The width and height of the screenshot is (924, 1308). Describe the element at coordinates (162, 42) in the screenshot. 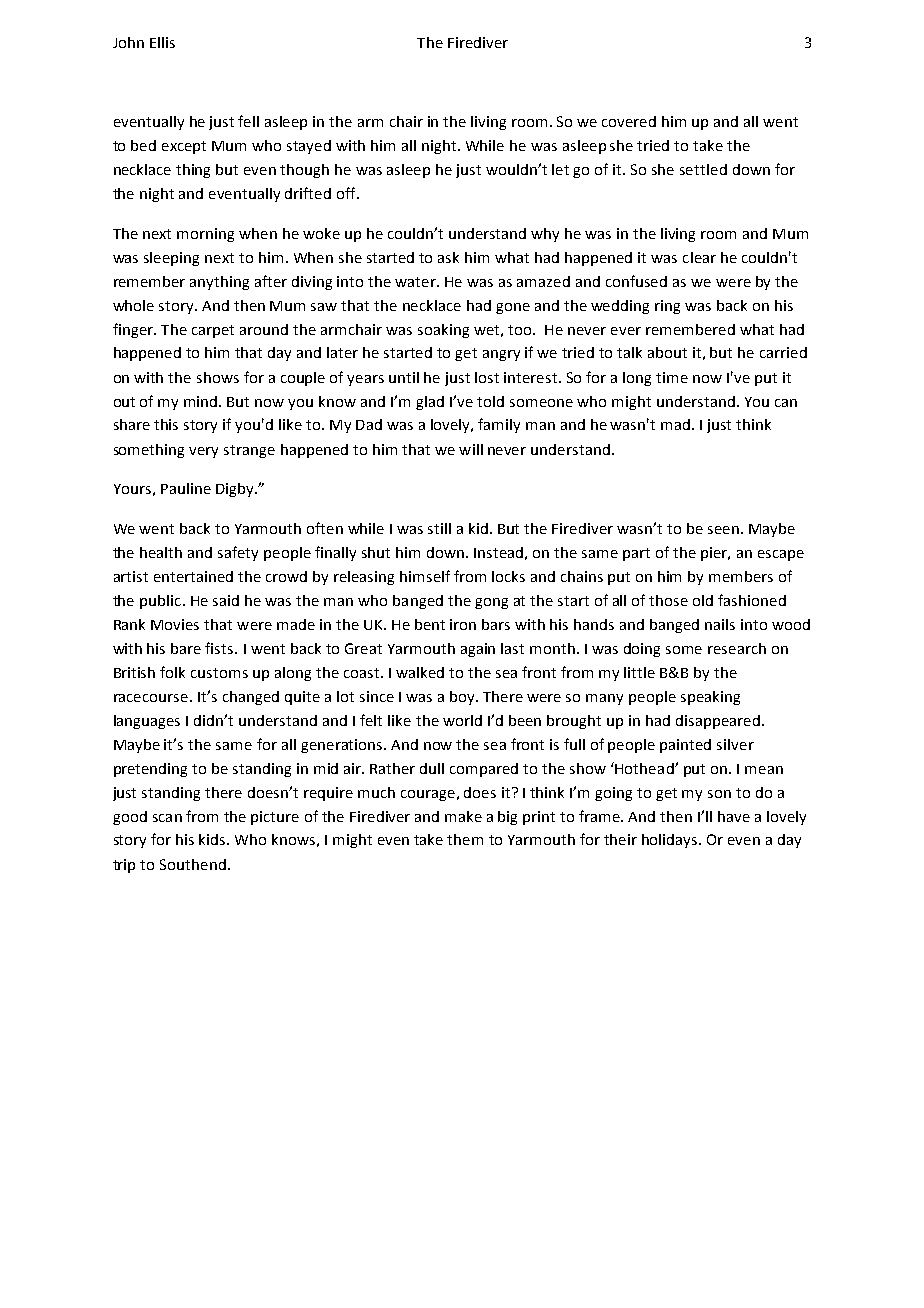

I see `Ellis` at that location.
